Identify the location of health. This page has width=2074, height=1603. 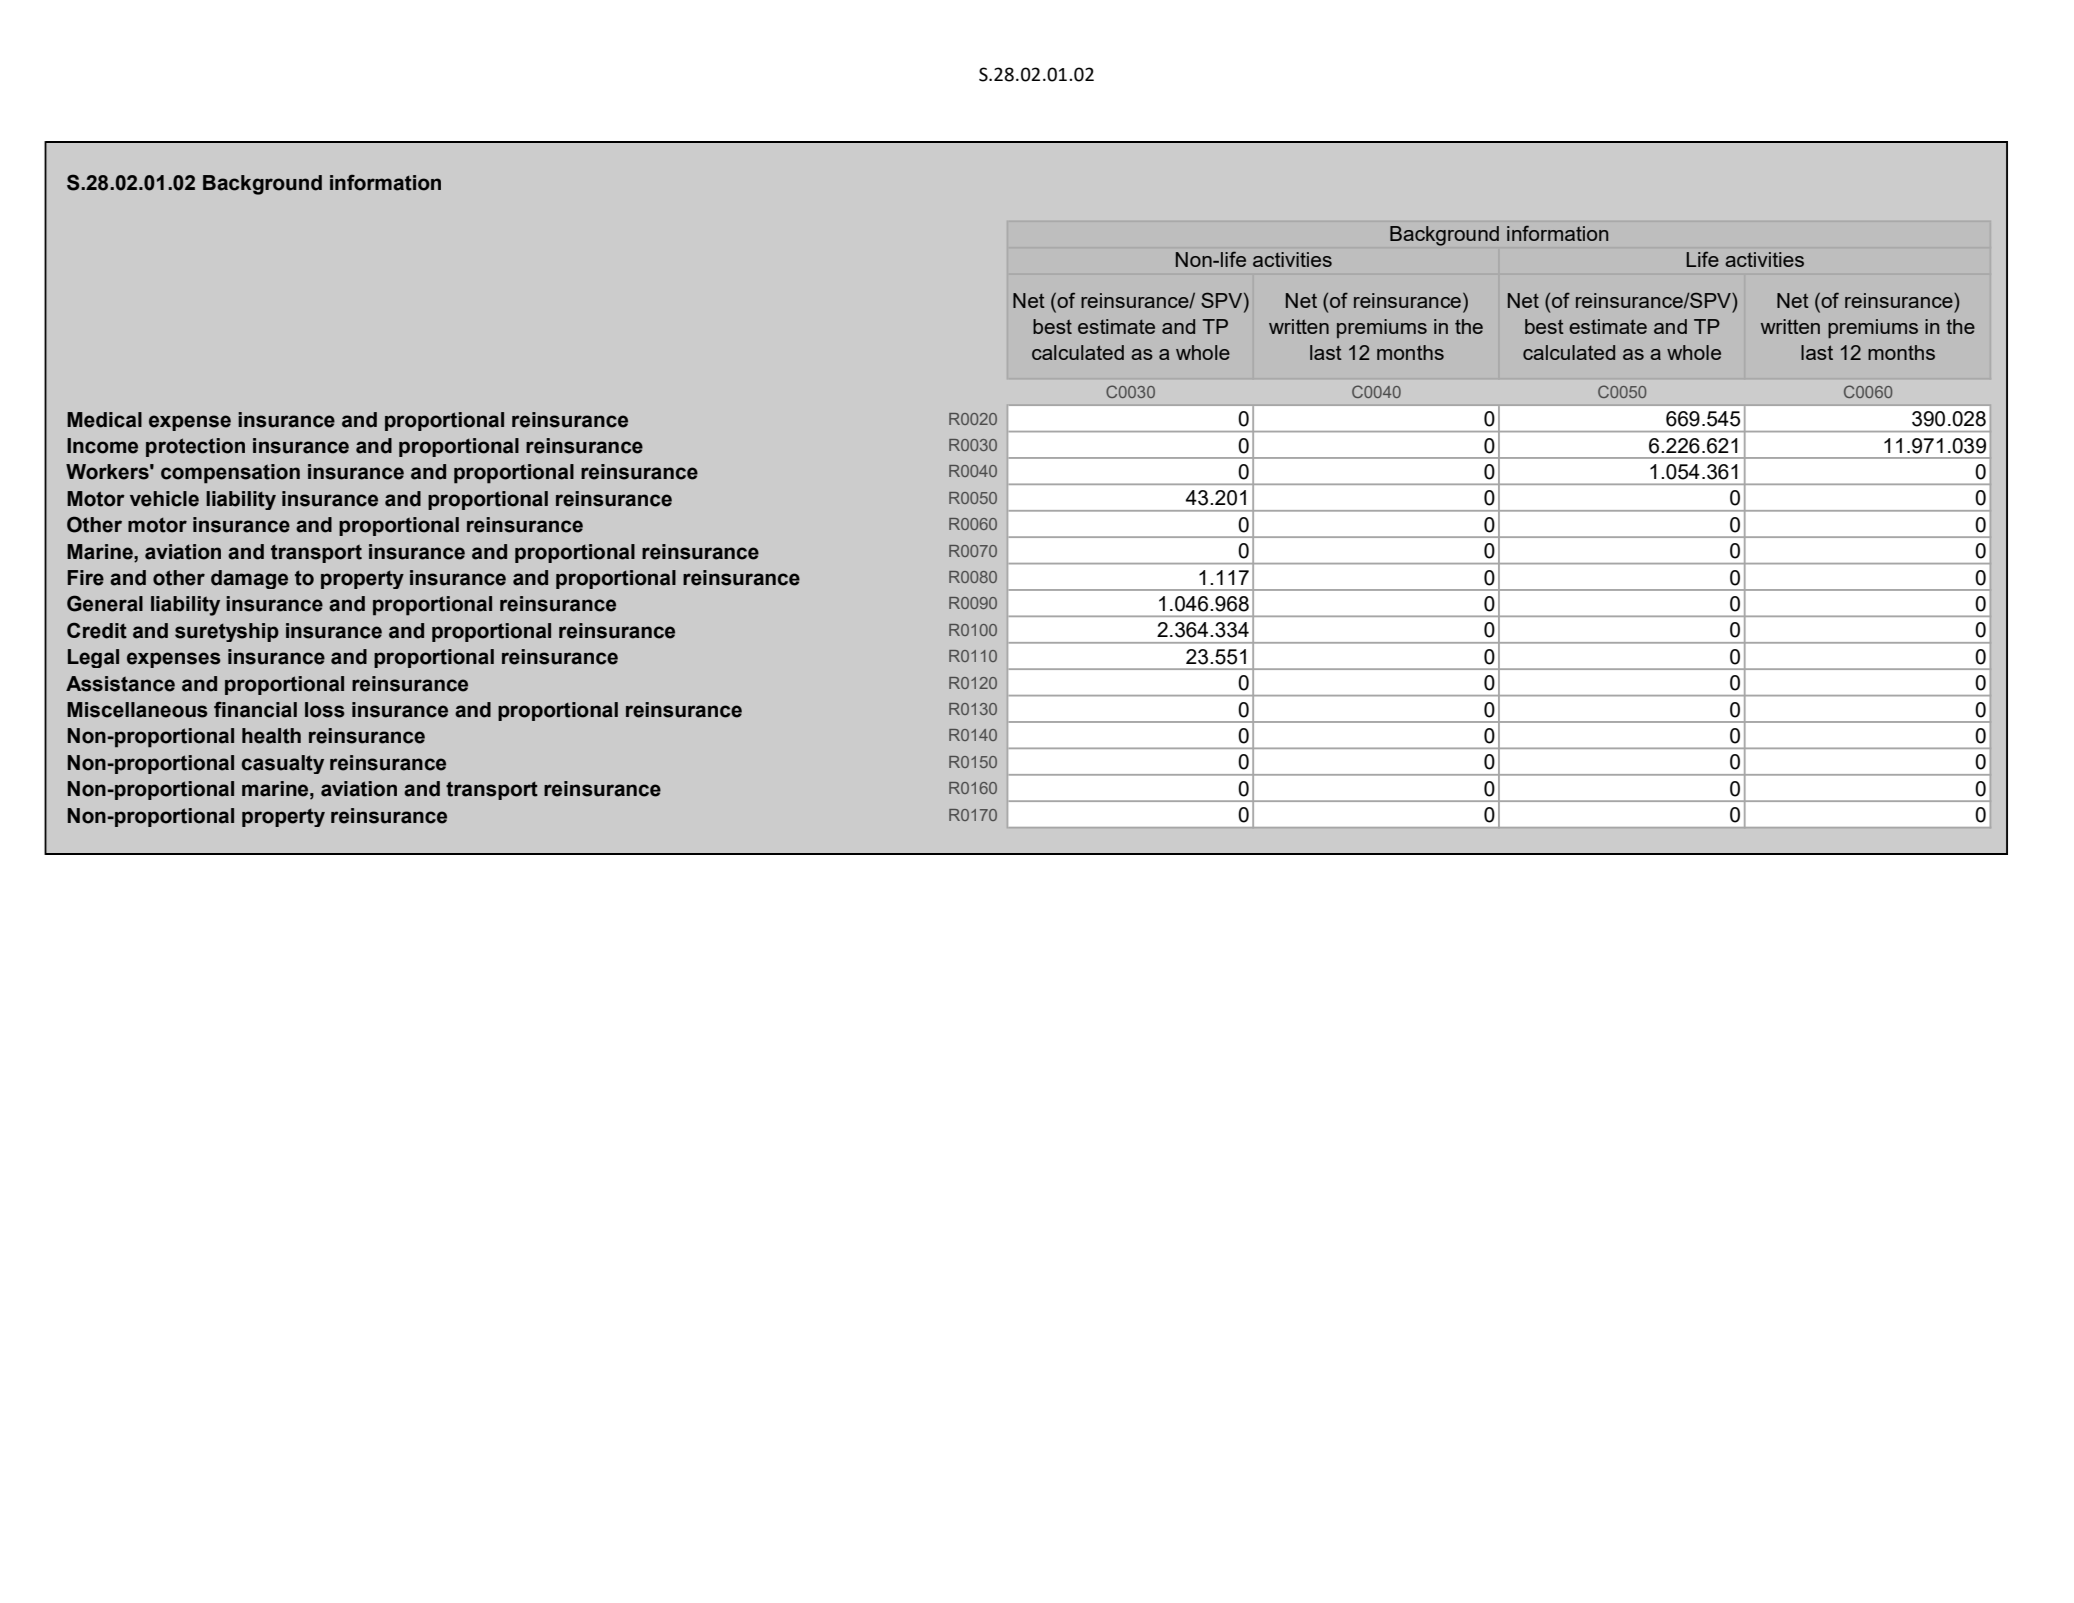
(271, 736).
